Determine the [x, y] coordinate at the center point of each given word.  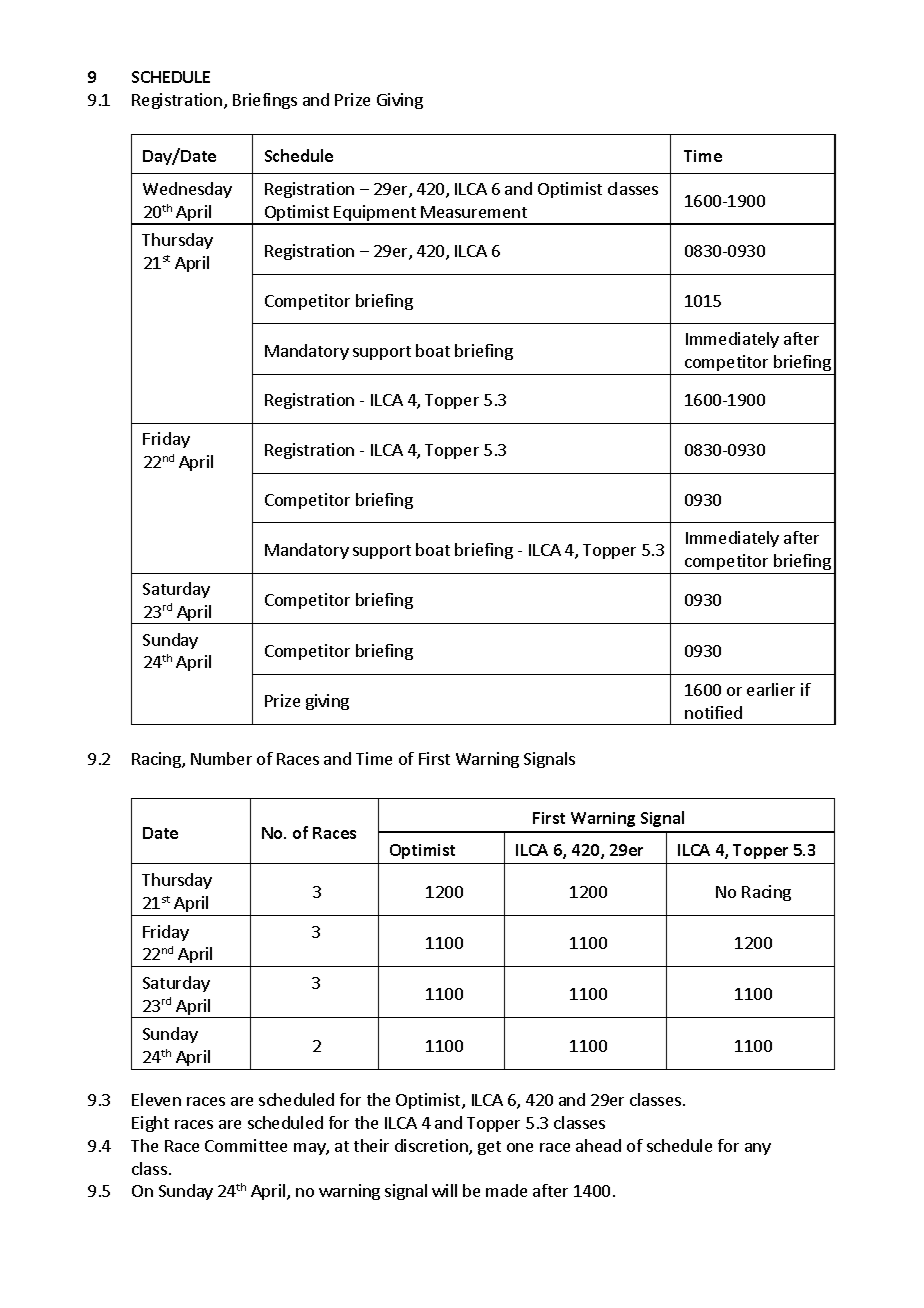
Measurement [474, 212]
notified [713, 712]
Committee [246, 1145]
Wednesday [187, 190]
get [489, 1148]
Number [221, 758]
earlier [771, 689]
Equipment [375, 214]
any [758, 1149]
